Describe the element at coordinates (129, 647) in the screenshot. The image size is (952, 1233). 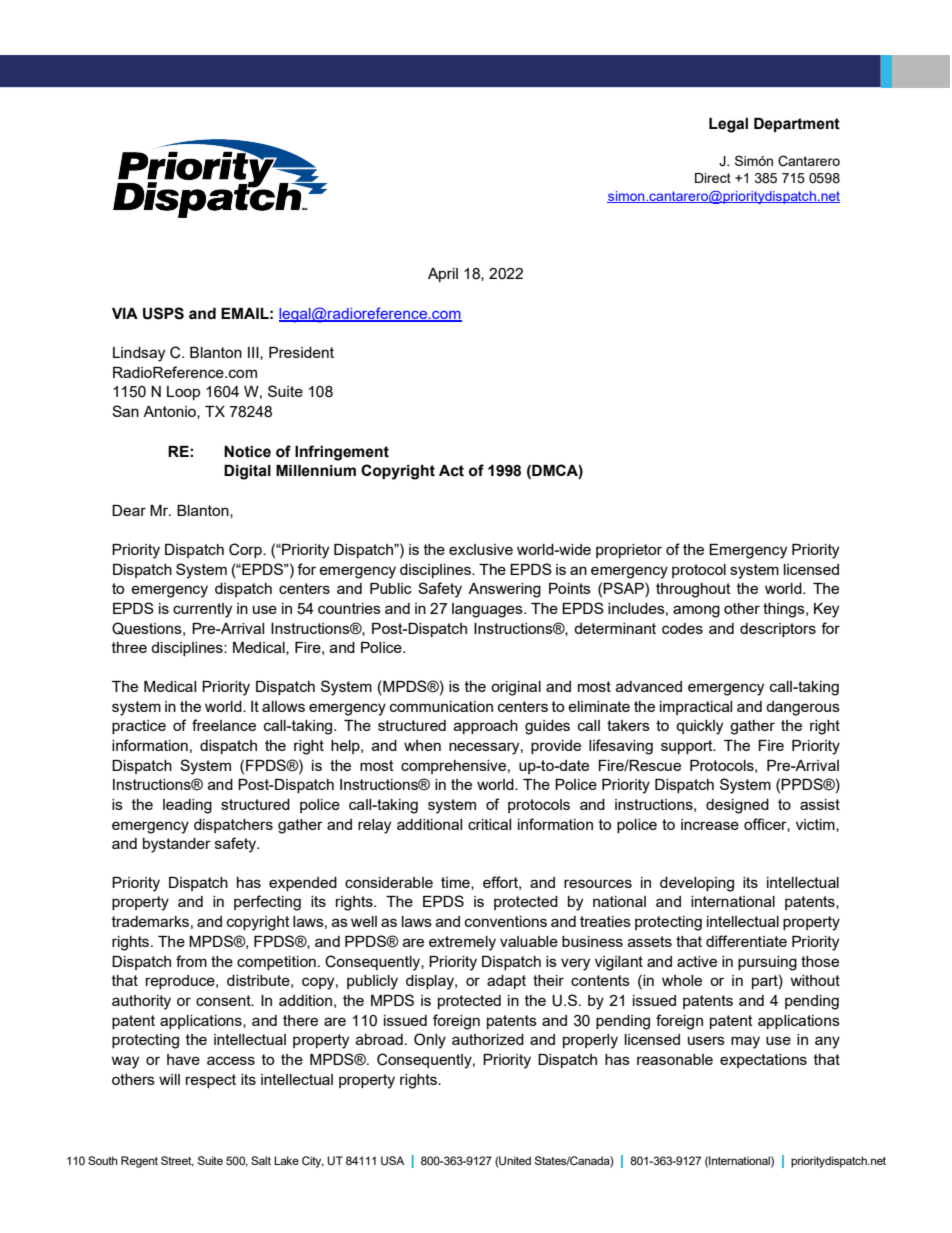
I see `three` at that location.
